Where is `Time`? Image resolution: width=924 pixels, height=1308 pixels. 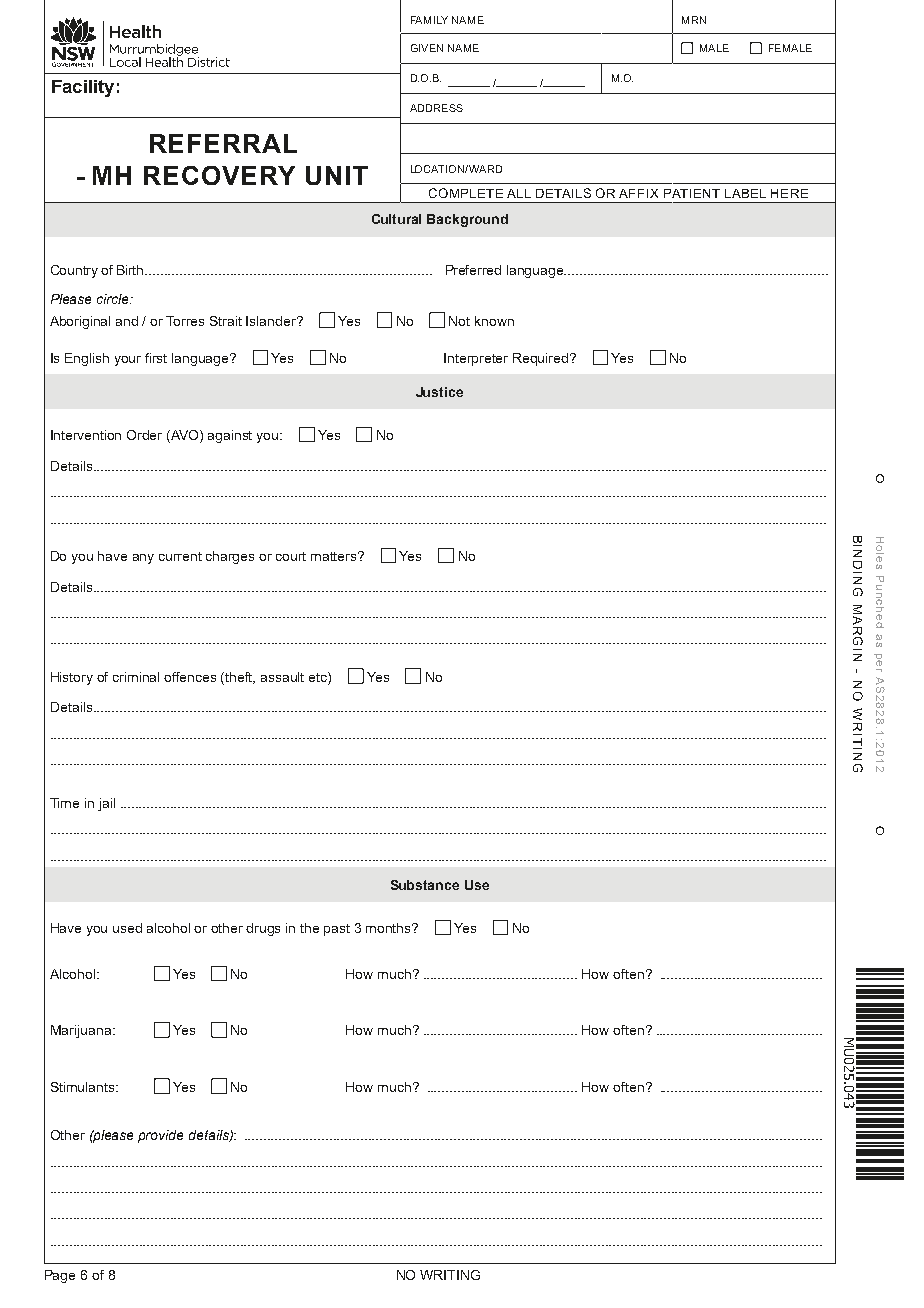
Time is located at coordinates (64, 803).
